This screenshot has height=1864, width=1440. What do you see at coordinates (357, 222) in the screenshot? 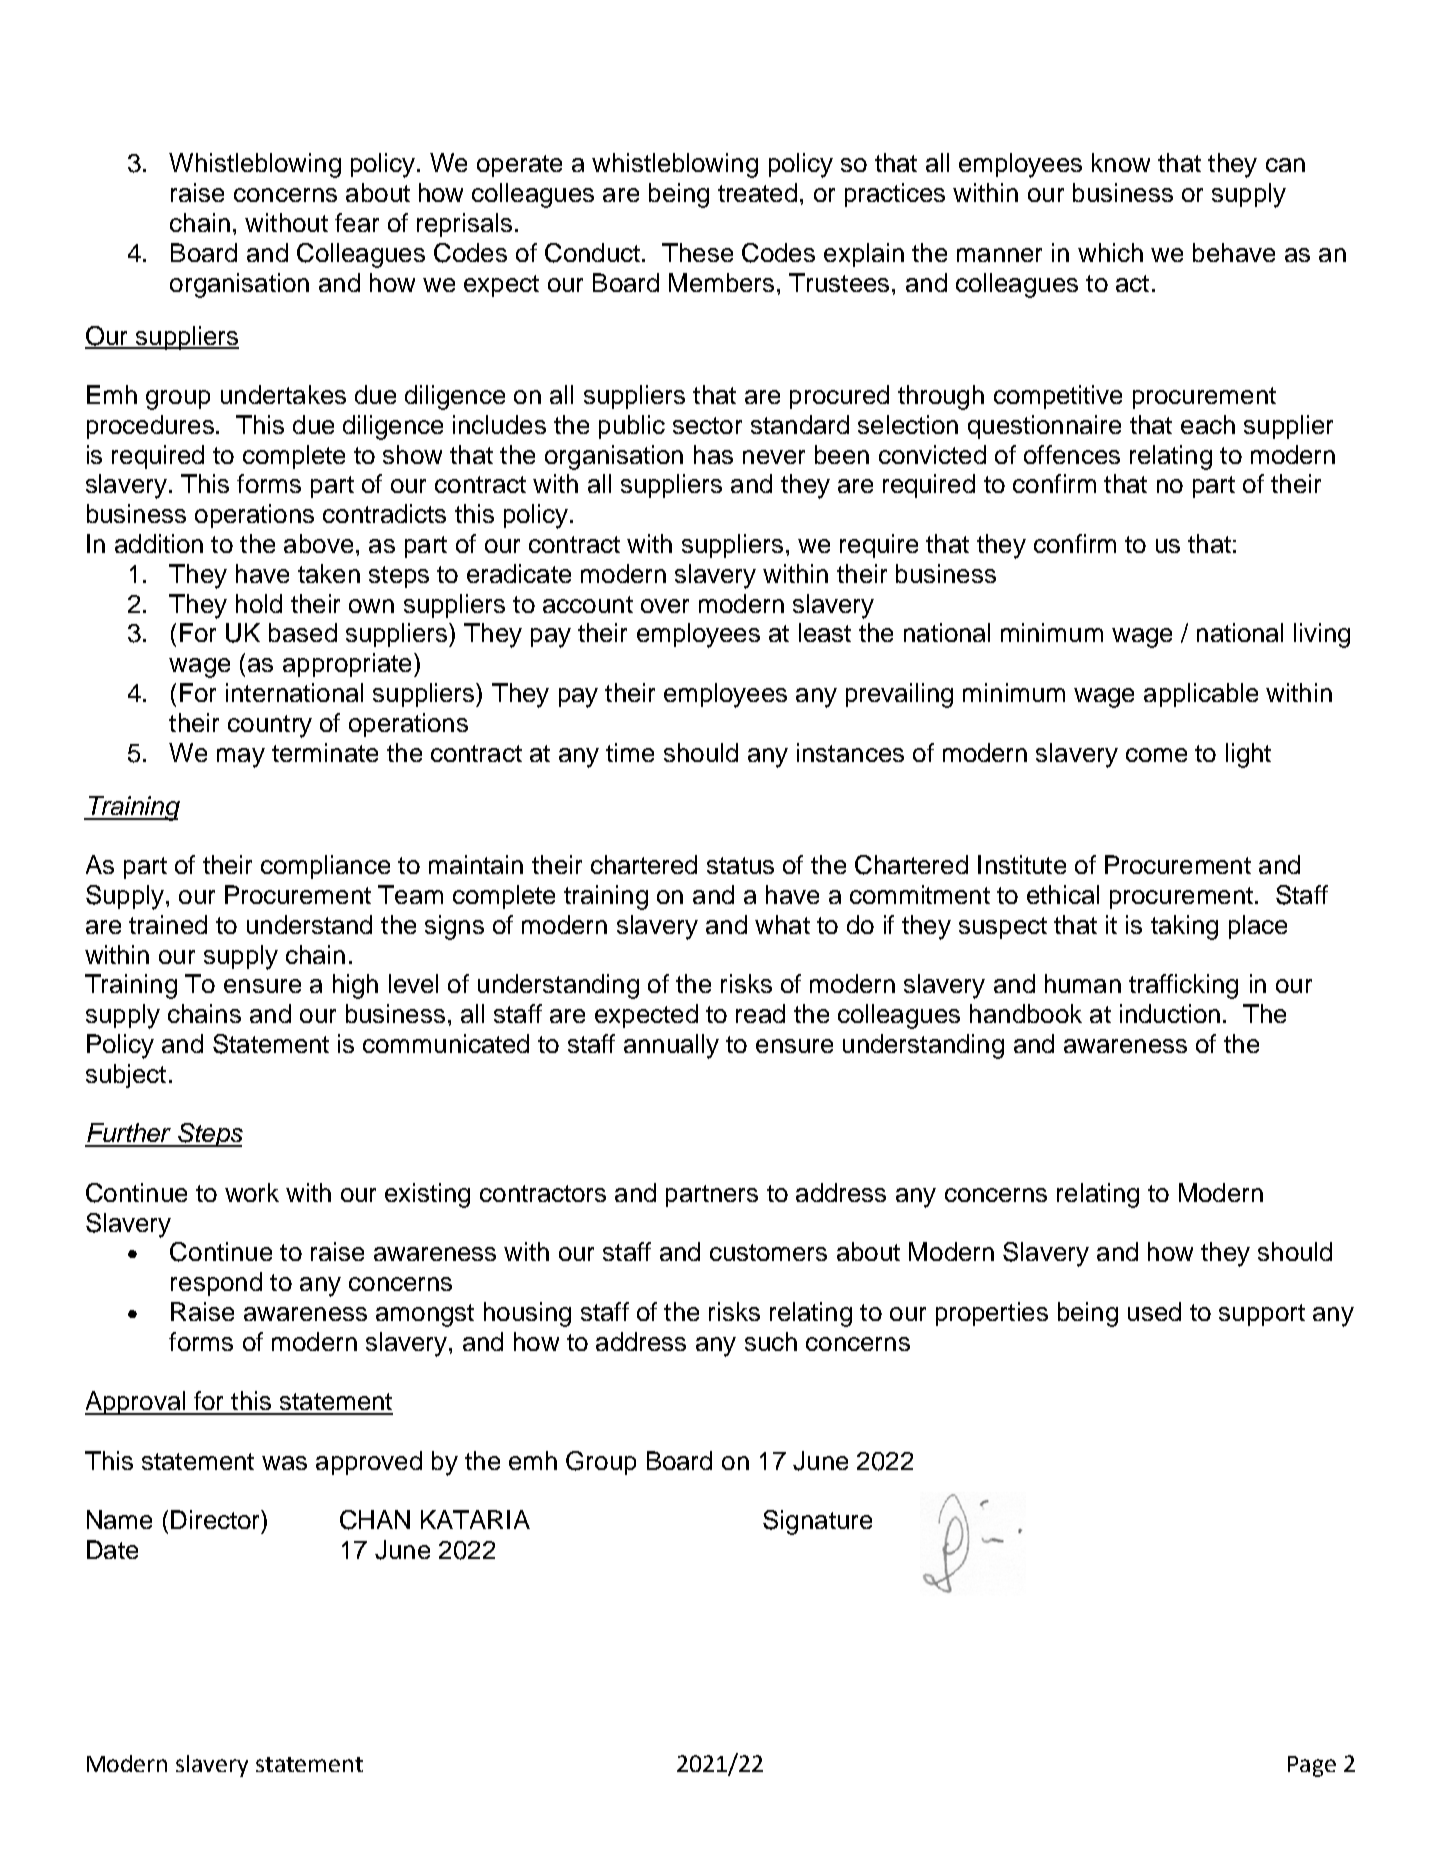
I see `fear` at bounding box center [357, 222].
